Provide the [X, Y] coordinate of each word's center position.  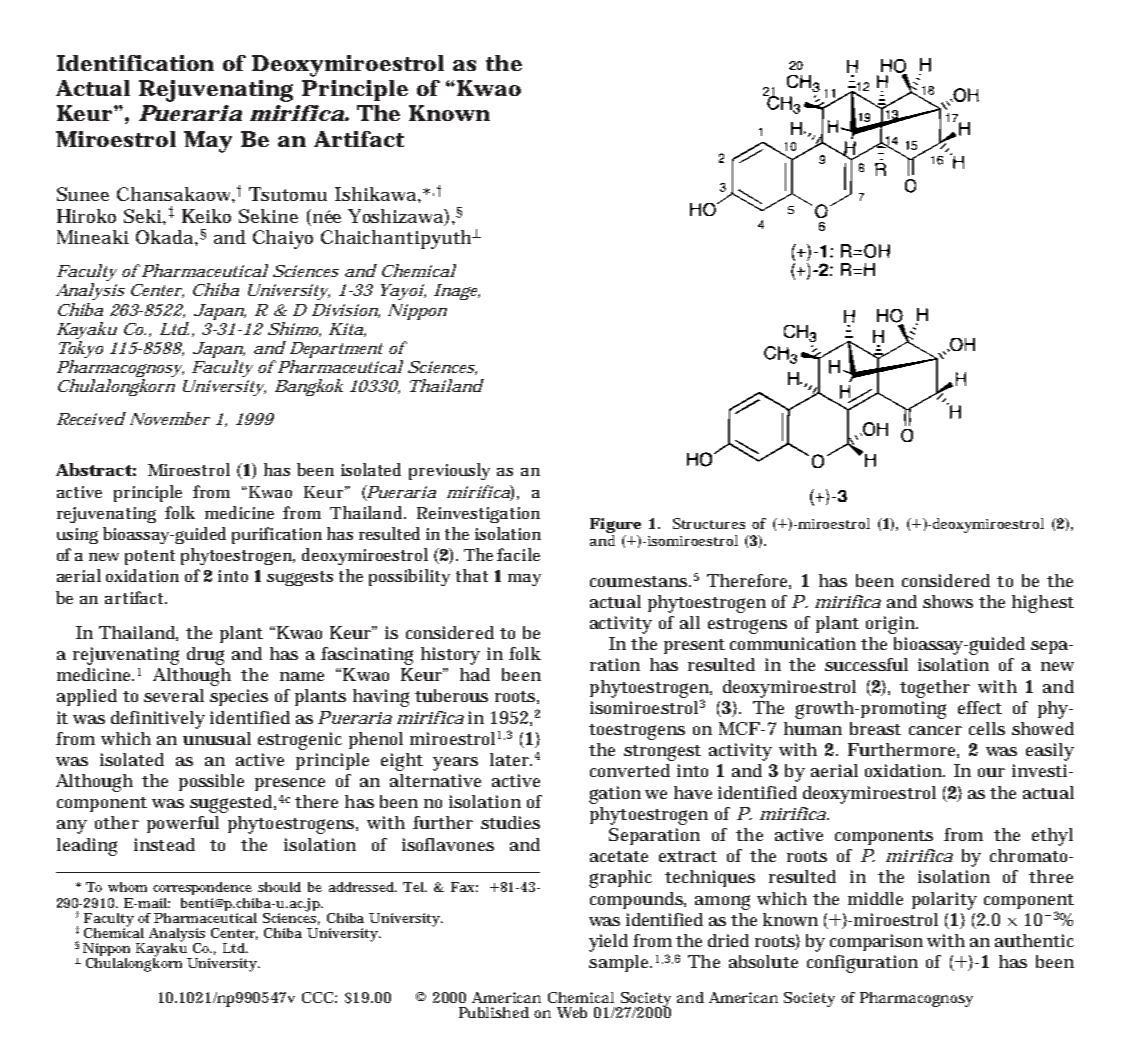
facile [518, 554]
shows [948, 601]
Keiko [206, 216]
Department [336, 351]
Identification [135, 63]
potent [150, 557]
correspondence [202, 888]
